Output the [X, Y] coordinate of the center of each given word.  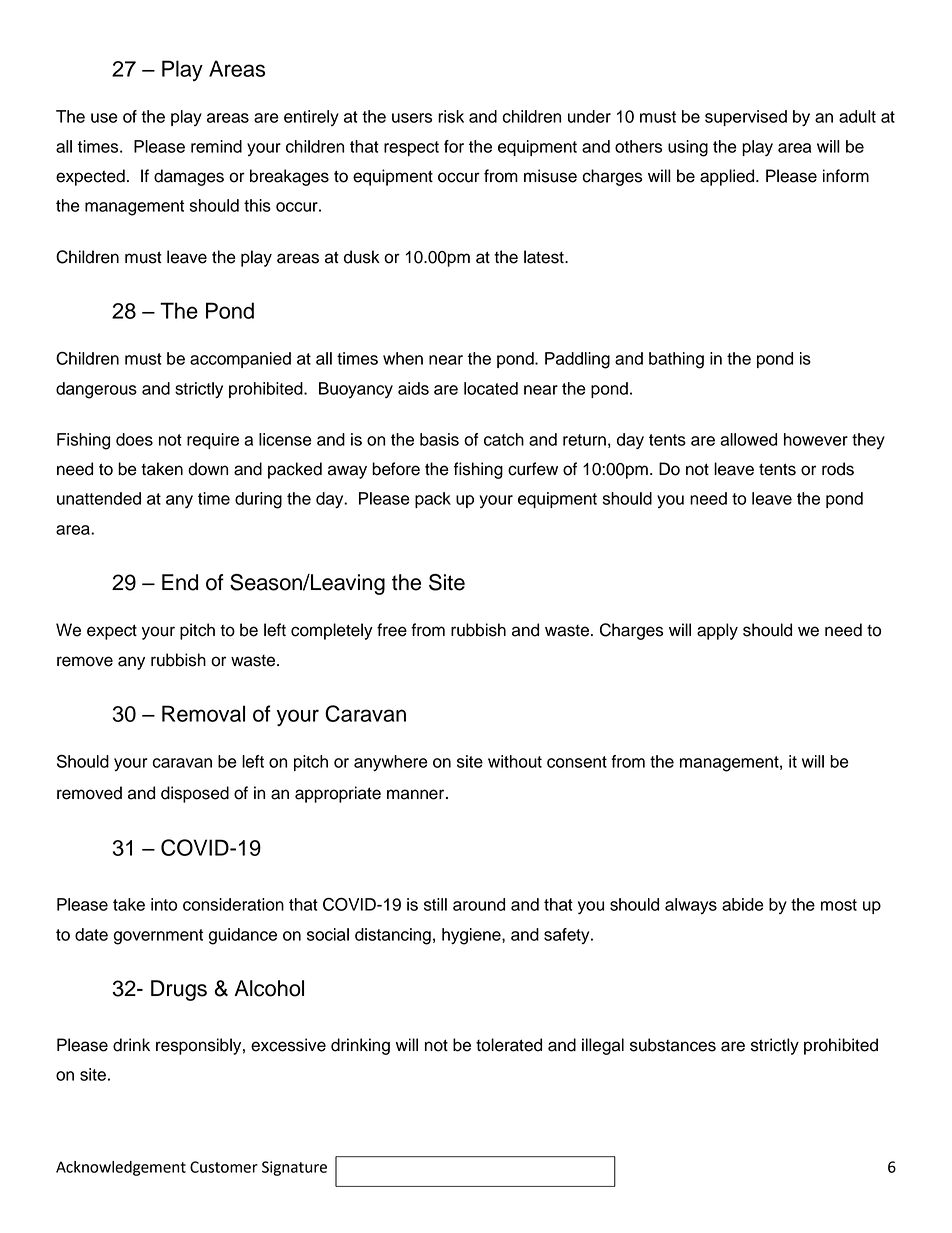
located [491, 388]
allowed [748, 439]
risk [451, 116]
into [164, 904]
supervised [746, 118]
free [392, 630]
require [213, 441]
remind [216, 146]
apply [717, 631]
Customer [224, 1167]
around [479, 904]
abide [743, 904]
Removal [203, 713]
